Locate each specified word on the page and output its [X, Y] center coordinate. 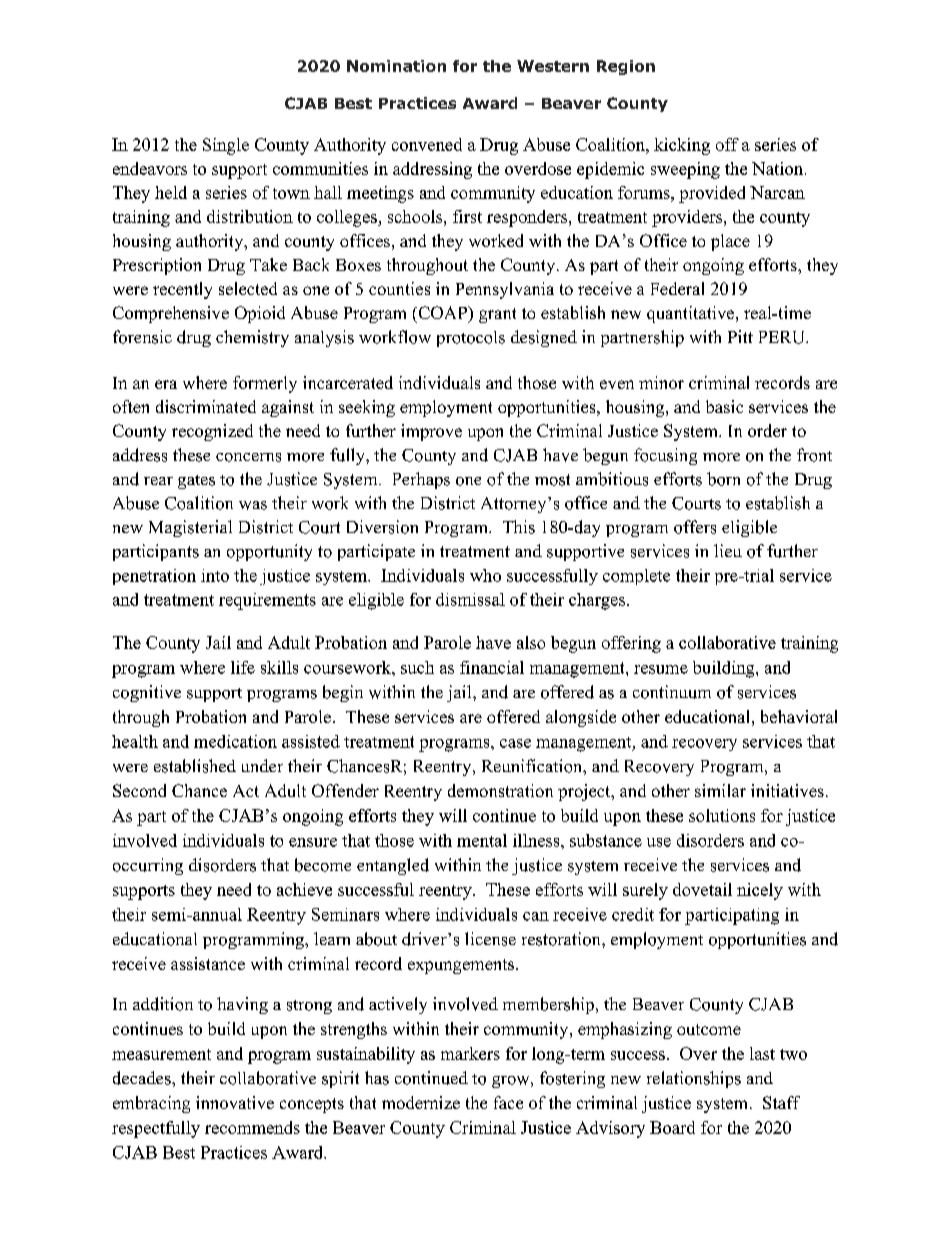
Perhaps [421, 480]
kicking [682, 146]
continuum [672, 692]
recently [182, 290]
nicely [760, 891]
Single [226, 146]
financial [492, 667]
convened [427, 144]
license [490, 939]
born [723, 479]
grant [497, 315]
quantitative [692, 314]
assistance [208, 963]
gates [196, 482]
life [243, 667]
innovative [235, 1102]
